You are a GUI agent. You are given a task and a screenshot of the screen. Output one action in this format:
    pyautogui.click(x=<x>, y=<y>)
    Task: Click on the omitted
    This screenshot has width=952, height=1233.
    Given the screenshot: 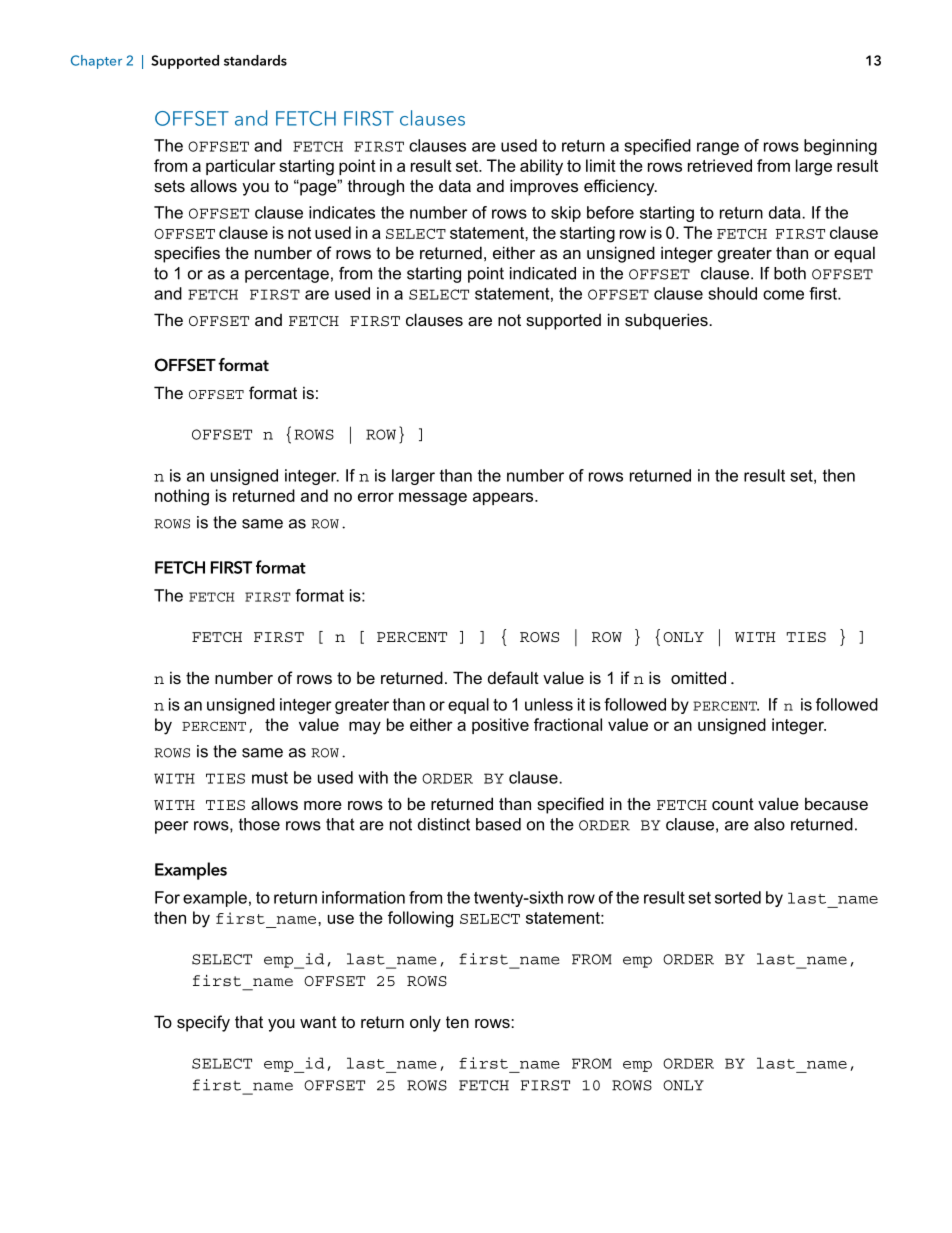 What is the action you would take?
    pyautogui.click(x=698, y=677)
